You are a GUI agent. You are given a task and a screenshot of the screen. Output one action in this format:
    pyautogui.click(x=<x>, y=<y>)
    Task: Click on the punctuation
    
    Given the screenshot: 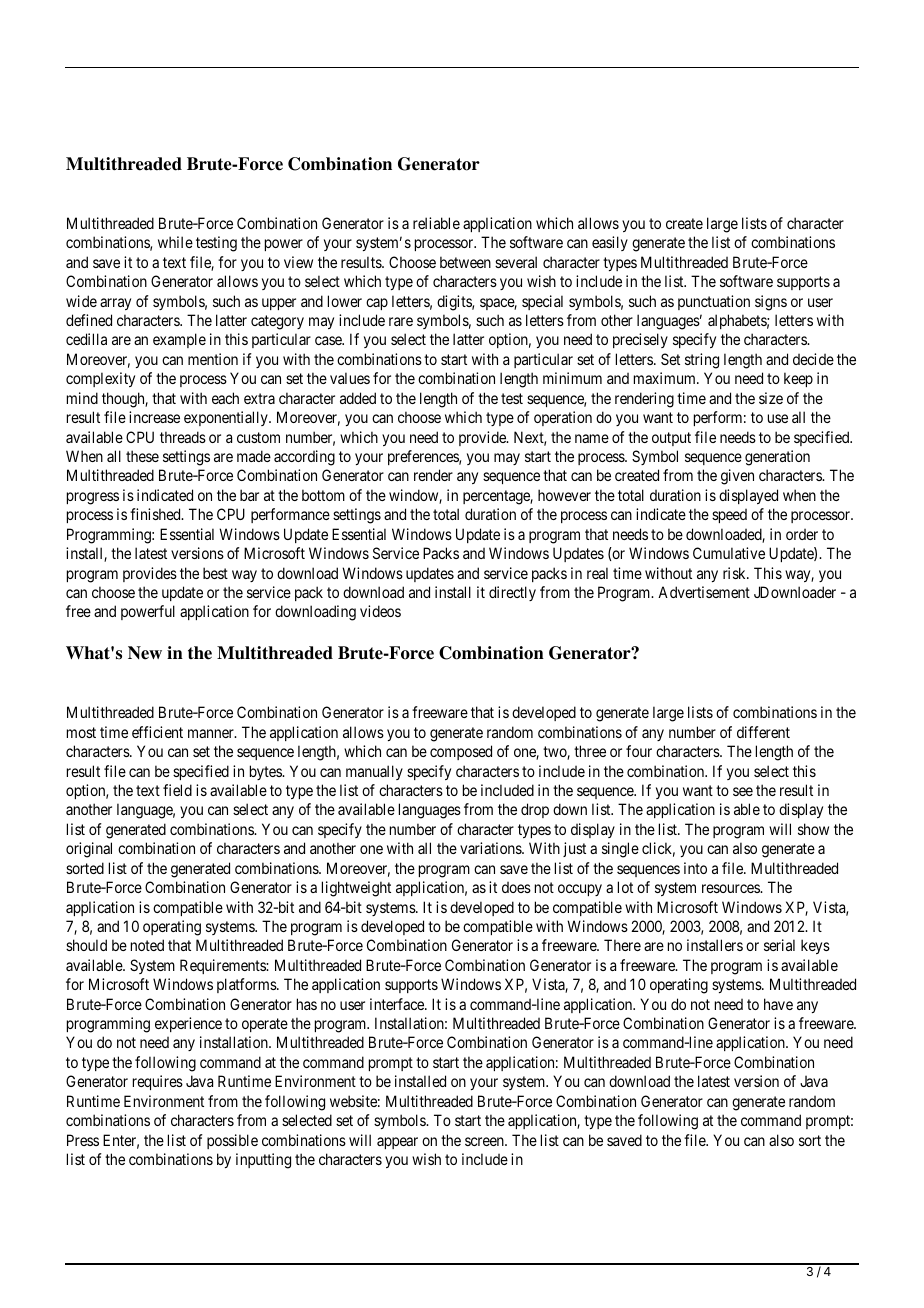 What is the action you would take?
    pyautogui.click(x=714, y=302)
